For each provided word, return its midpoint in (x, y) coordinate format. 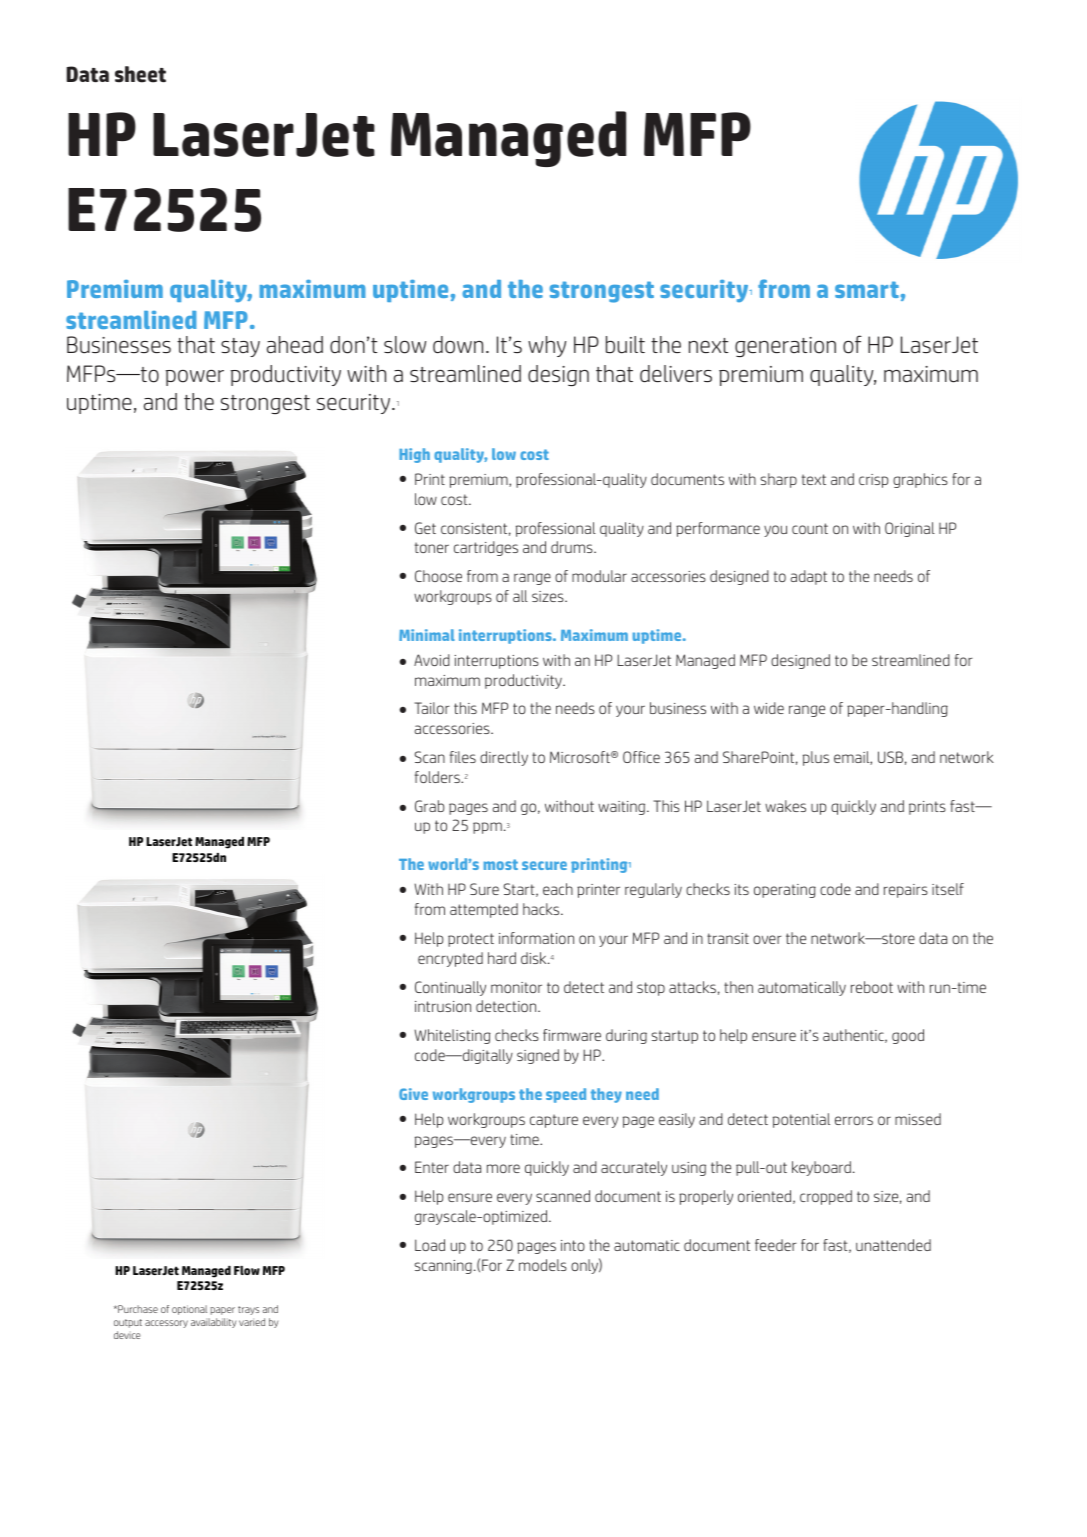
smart (867, 289)
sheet (140, 74)
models (543, 1265)
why (547, 346)
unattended (893, 1245)
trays (248, 1310)
